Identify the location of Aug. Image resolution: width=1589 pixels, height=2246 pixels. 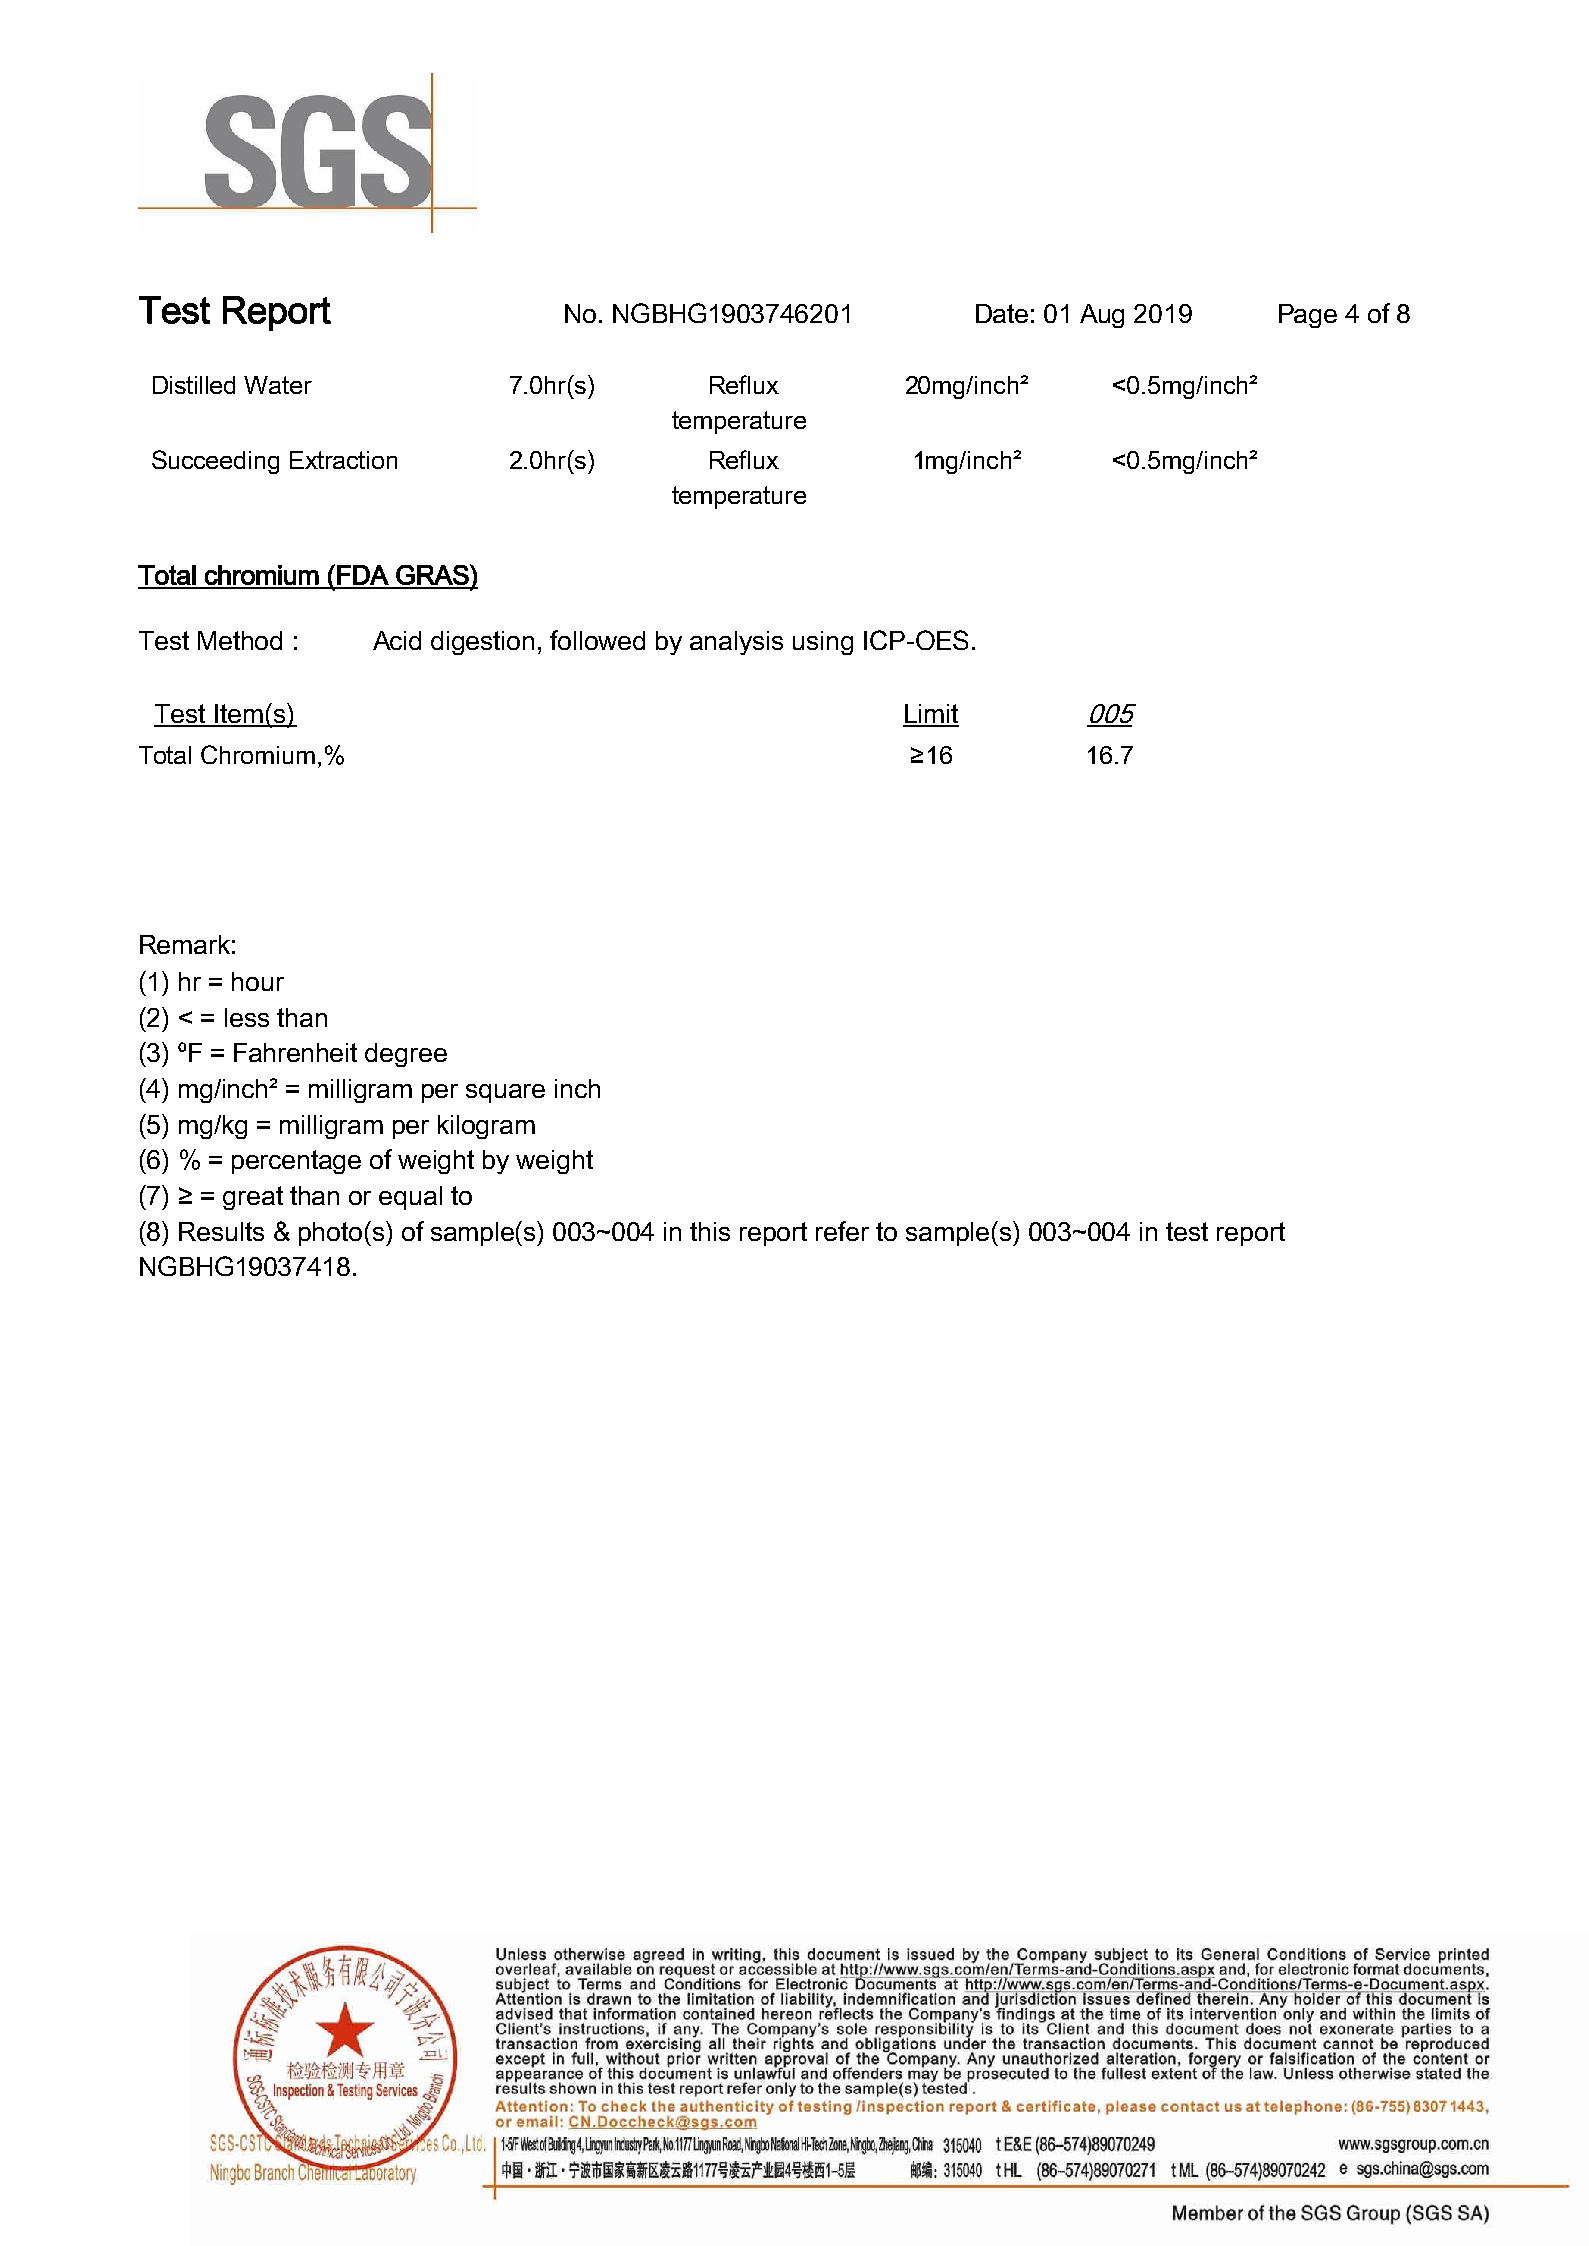
(1102, 316).
